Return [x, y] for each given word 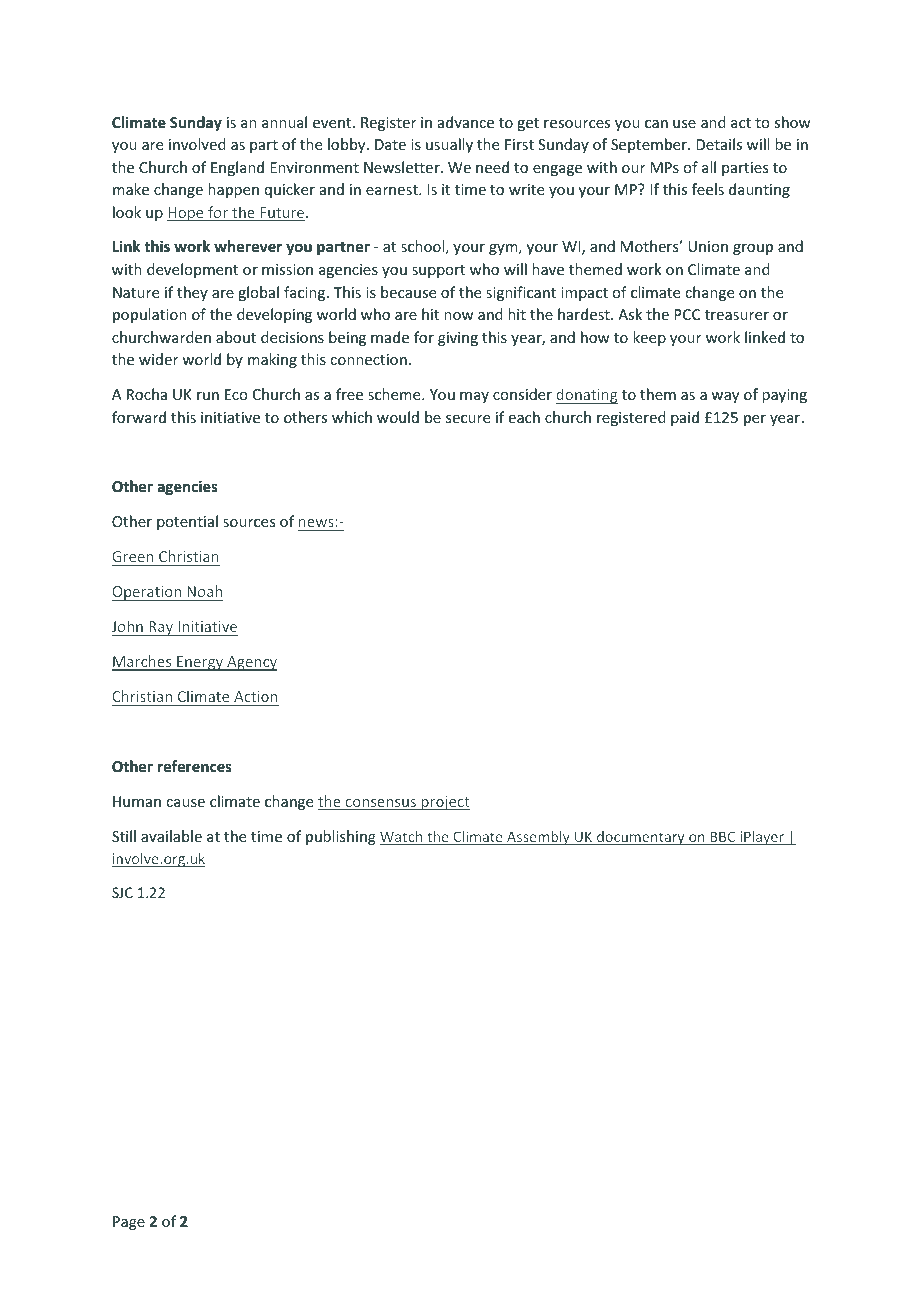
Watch [402, 838]
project [445, 803]
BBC [723, 838]
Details [719, 144]
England [237, 168]
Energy [200, 663]
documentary [641, 838]
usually [449, 145]
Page [129, 1223]
